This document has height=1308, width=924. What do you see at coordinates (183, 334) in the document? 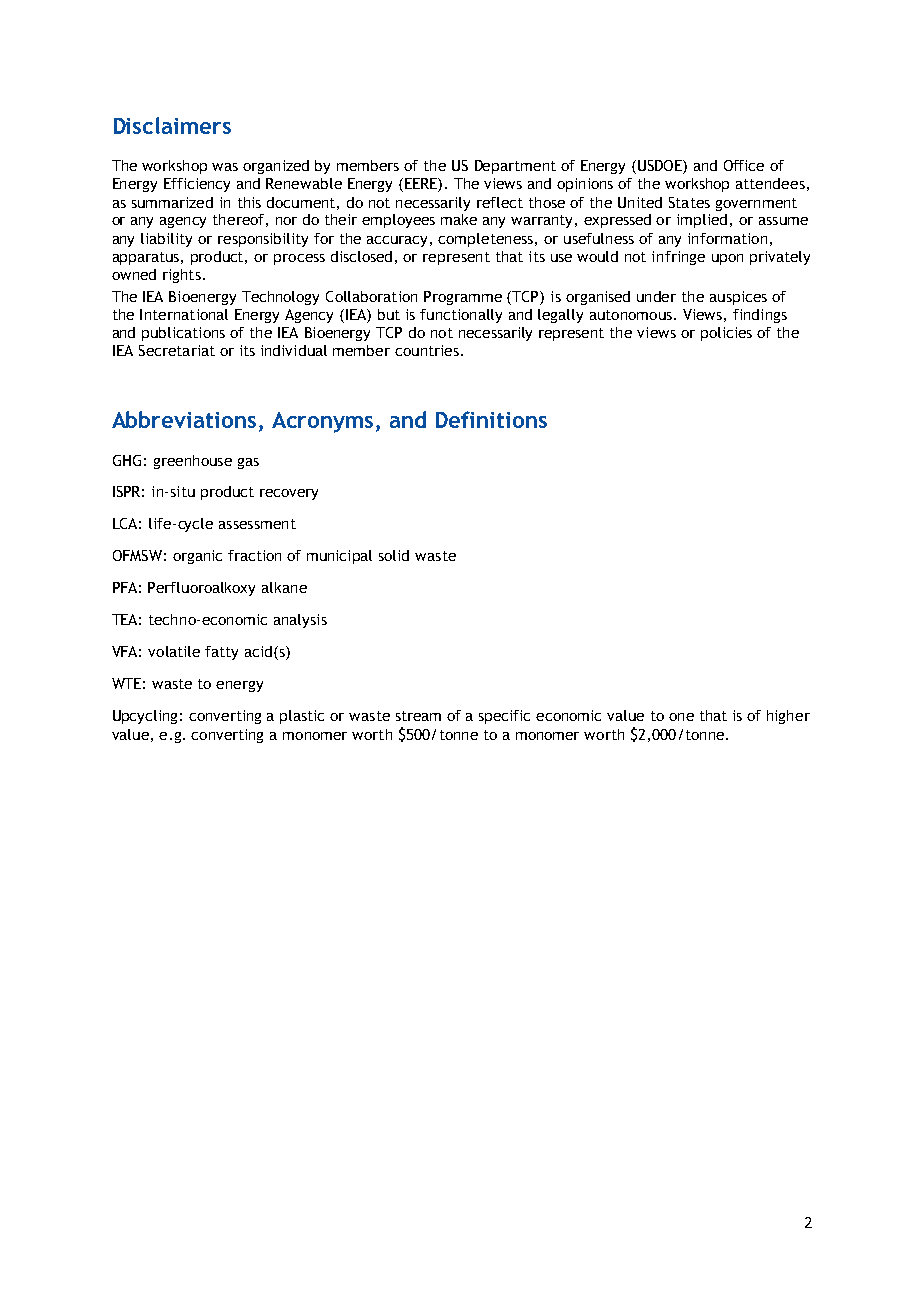
I see `publications` at bounding box center [183, 334].
